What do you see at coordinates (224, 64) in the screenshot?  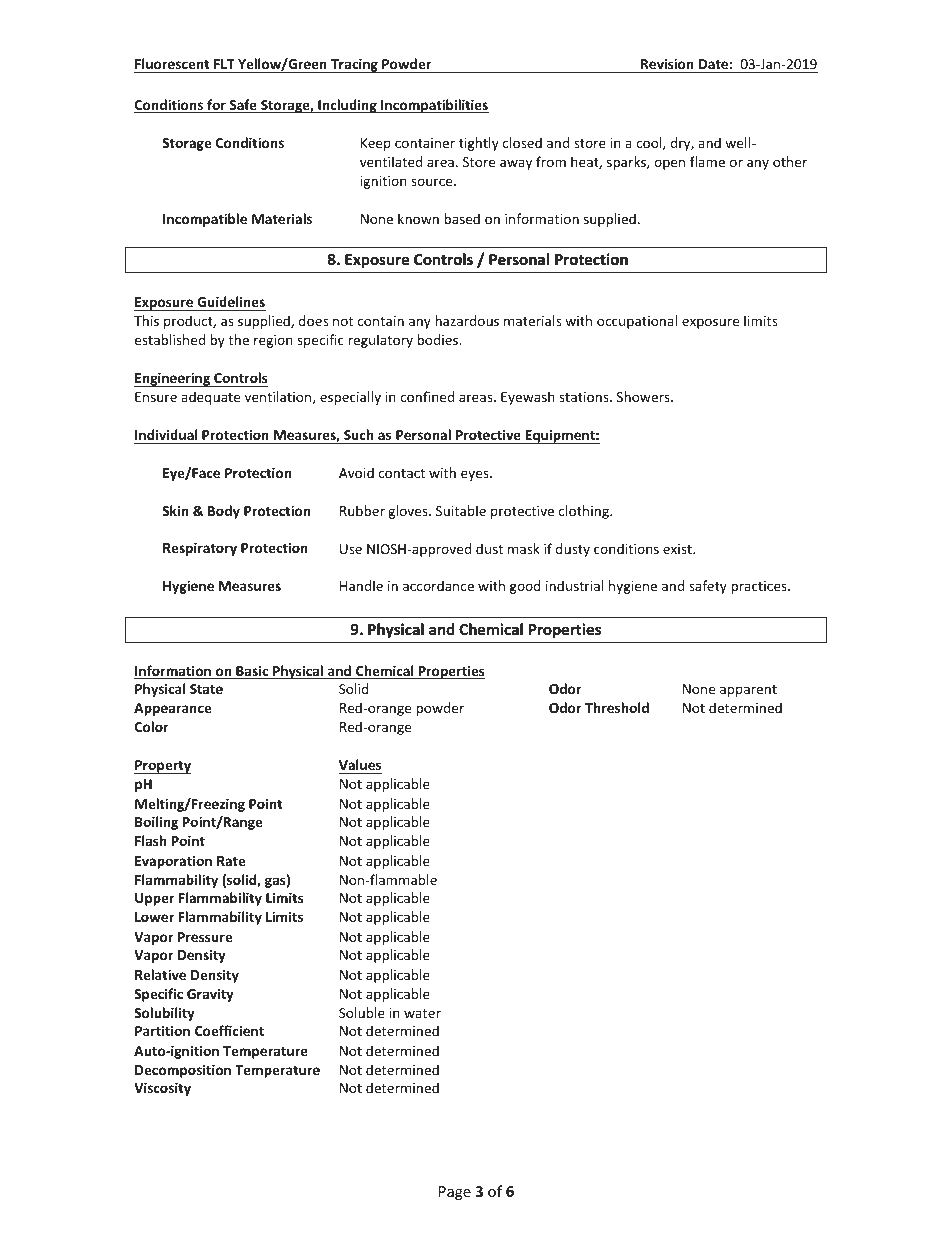 I see `FLT` at bounding box center [224, 64].
